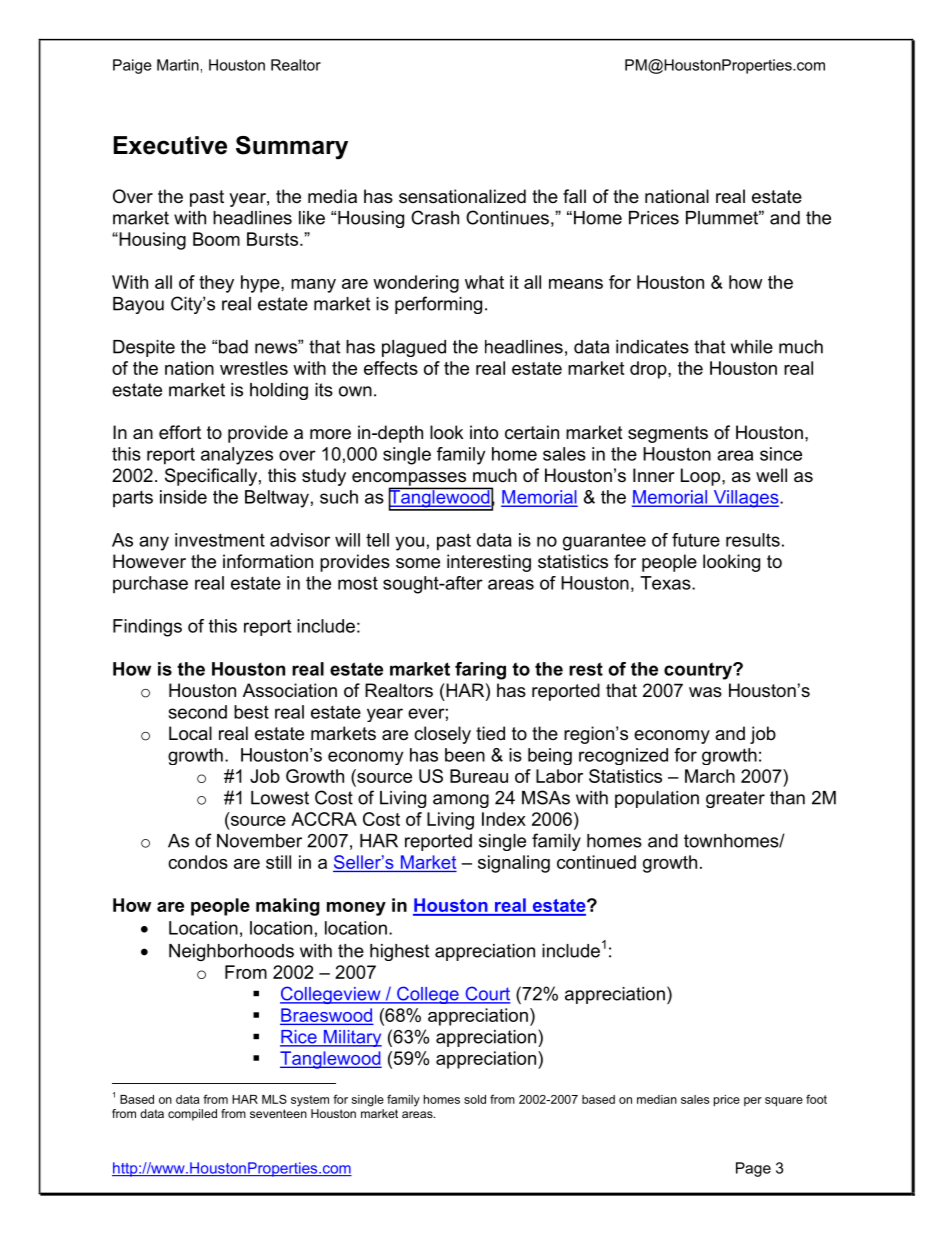 The height and width of the page is (1233, 952). What do you see at coordinates (746, 499) in the page?
I see `Villages` at bounding box center [746, 499].
